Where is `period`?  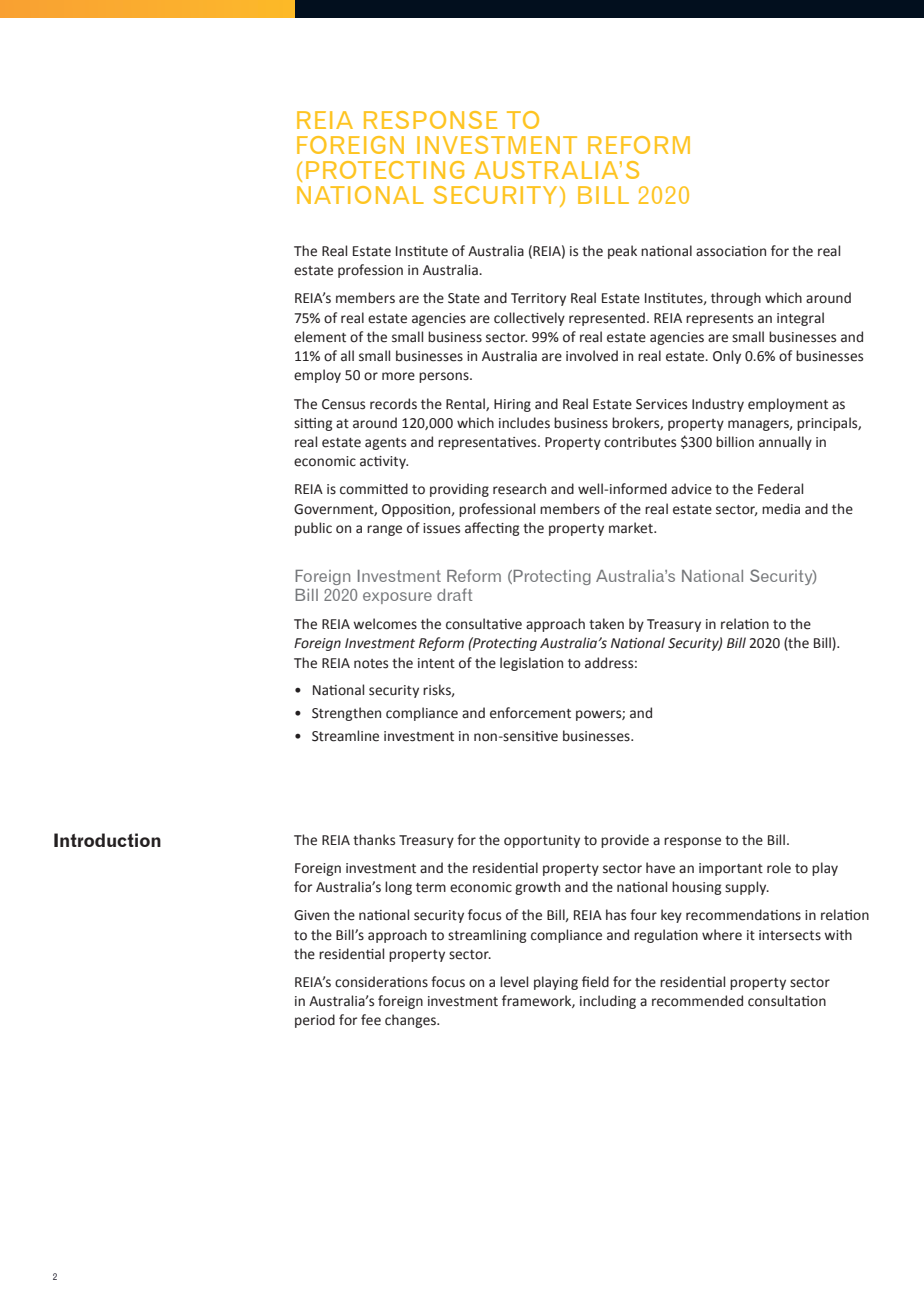 period is located at coordinates (315, 1021).
